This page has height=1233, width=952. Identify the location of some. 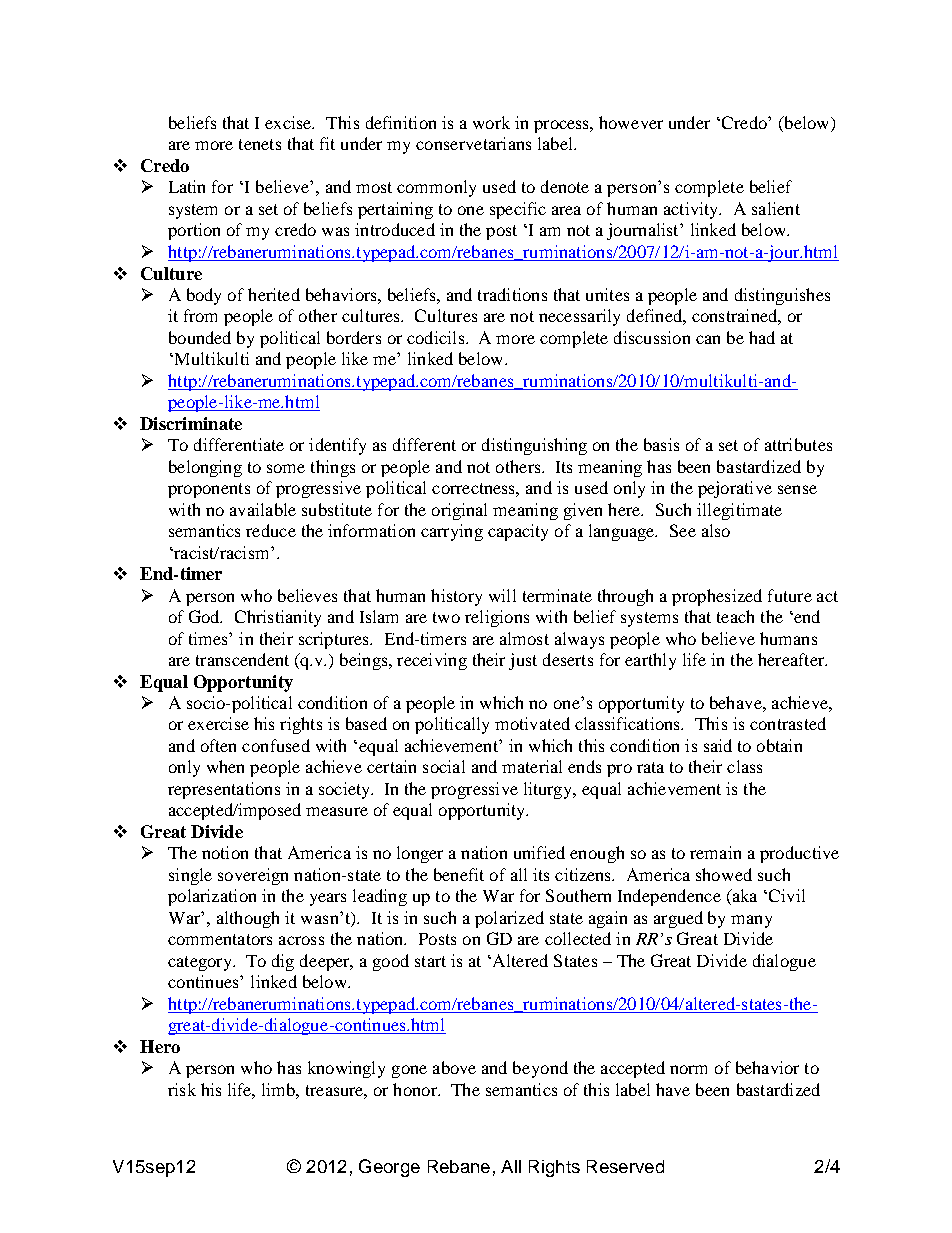
(286, 468).
